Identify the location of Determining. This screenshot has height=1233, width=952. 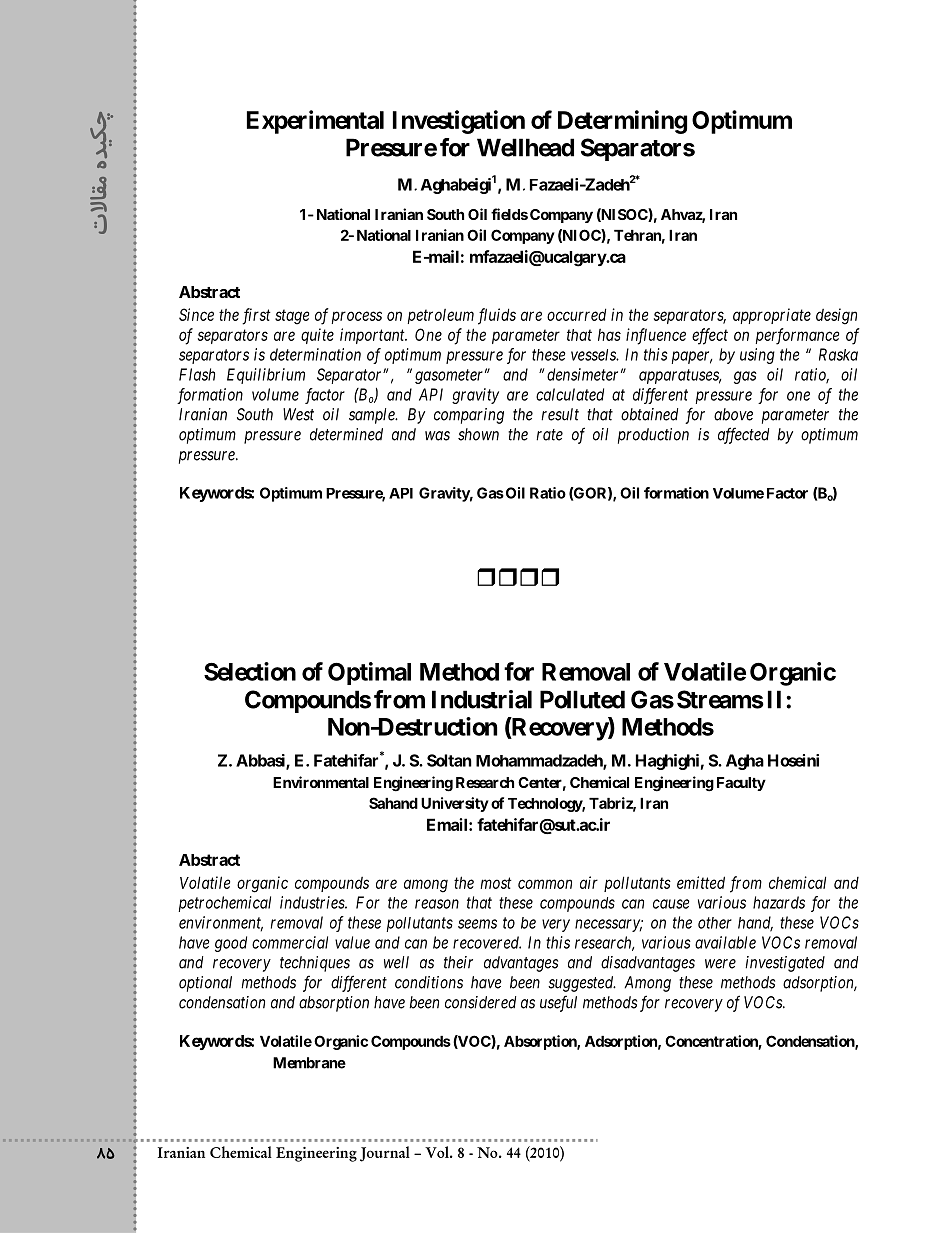
(622, 122).
